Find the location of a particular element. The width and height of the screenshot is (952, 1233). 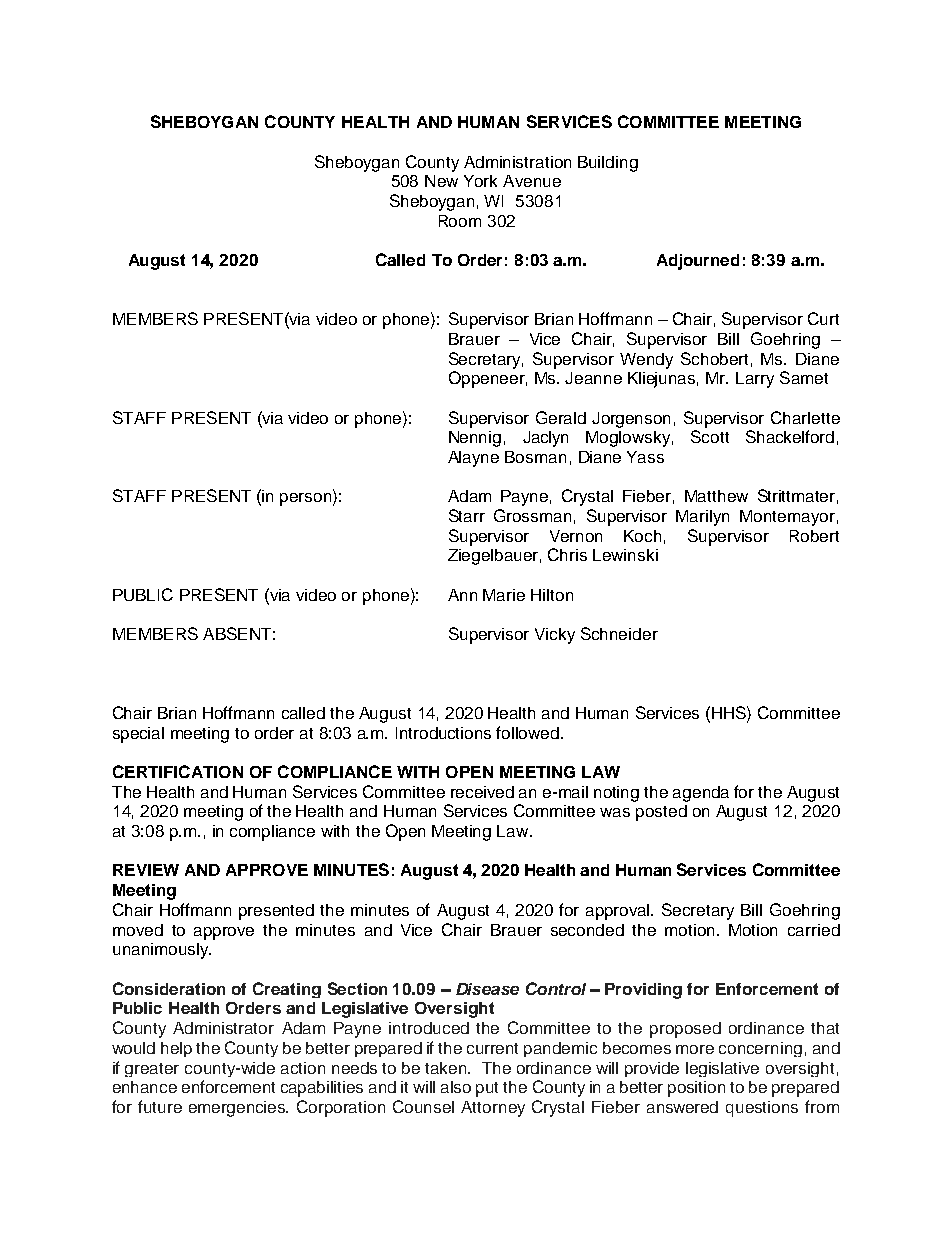

New is located at coordinates (441, 181).
